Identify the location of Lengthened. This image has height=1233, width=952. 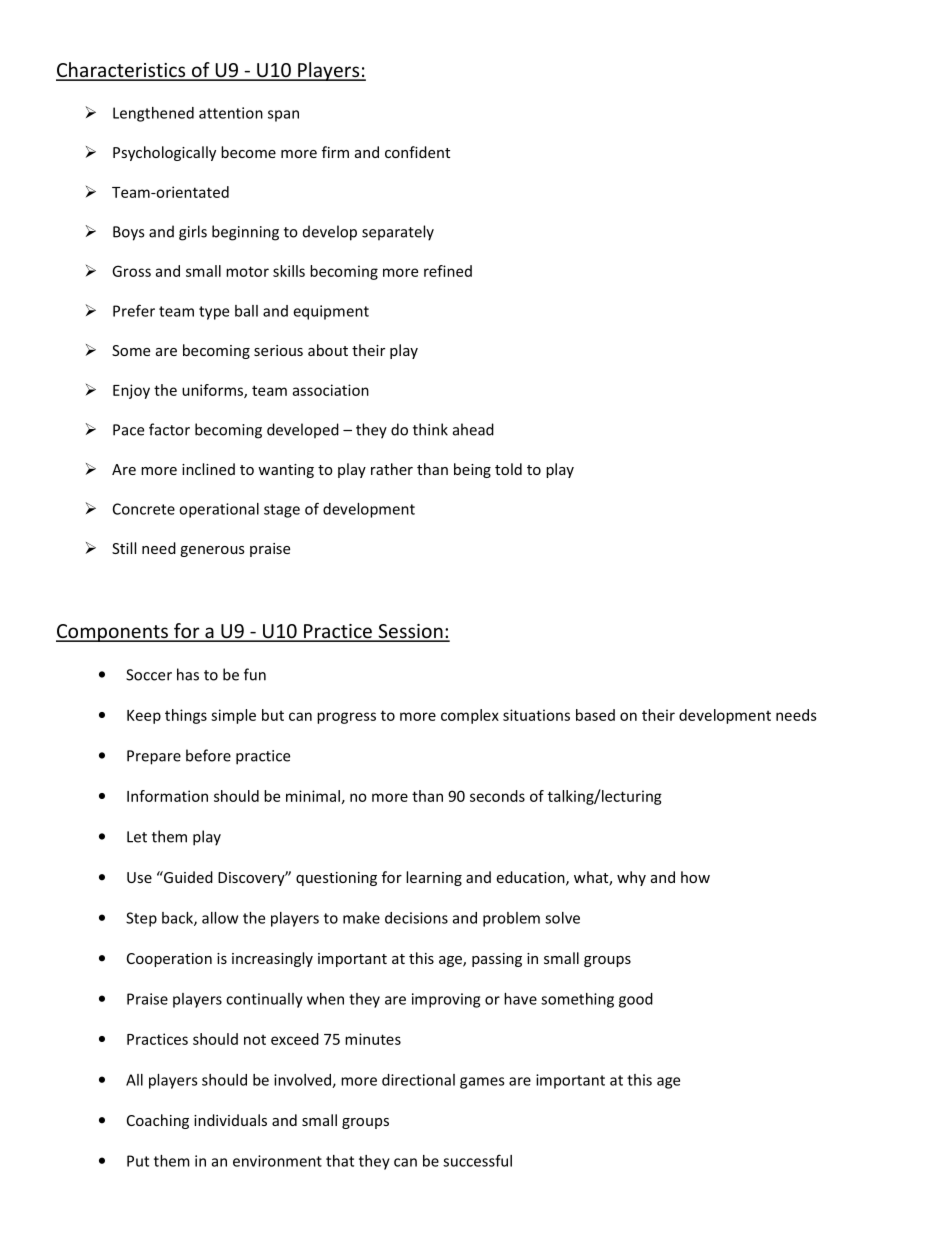
(153, 114).
